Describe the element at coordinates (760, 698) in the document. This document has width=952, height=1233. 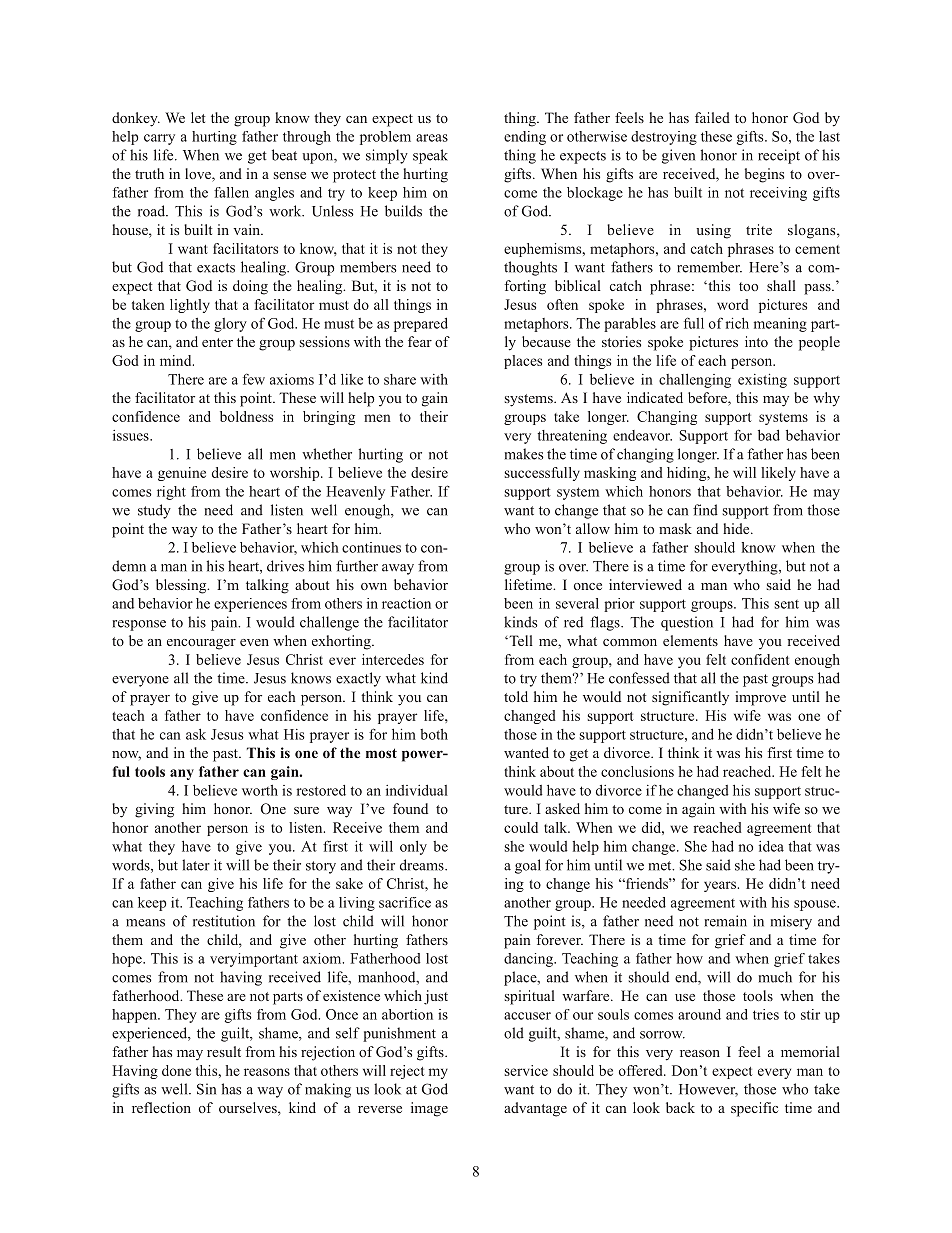
I see `improve` at that location.
